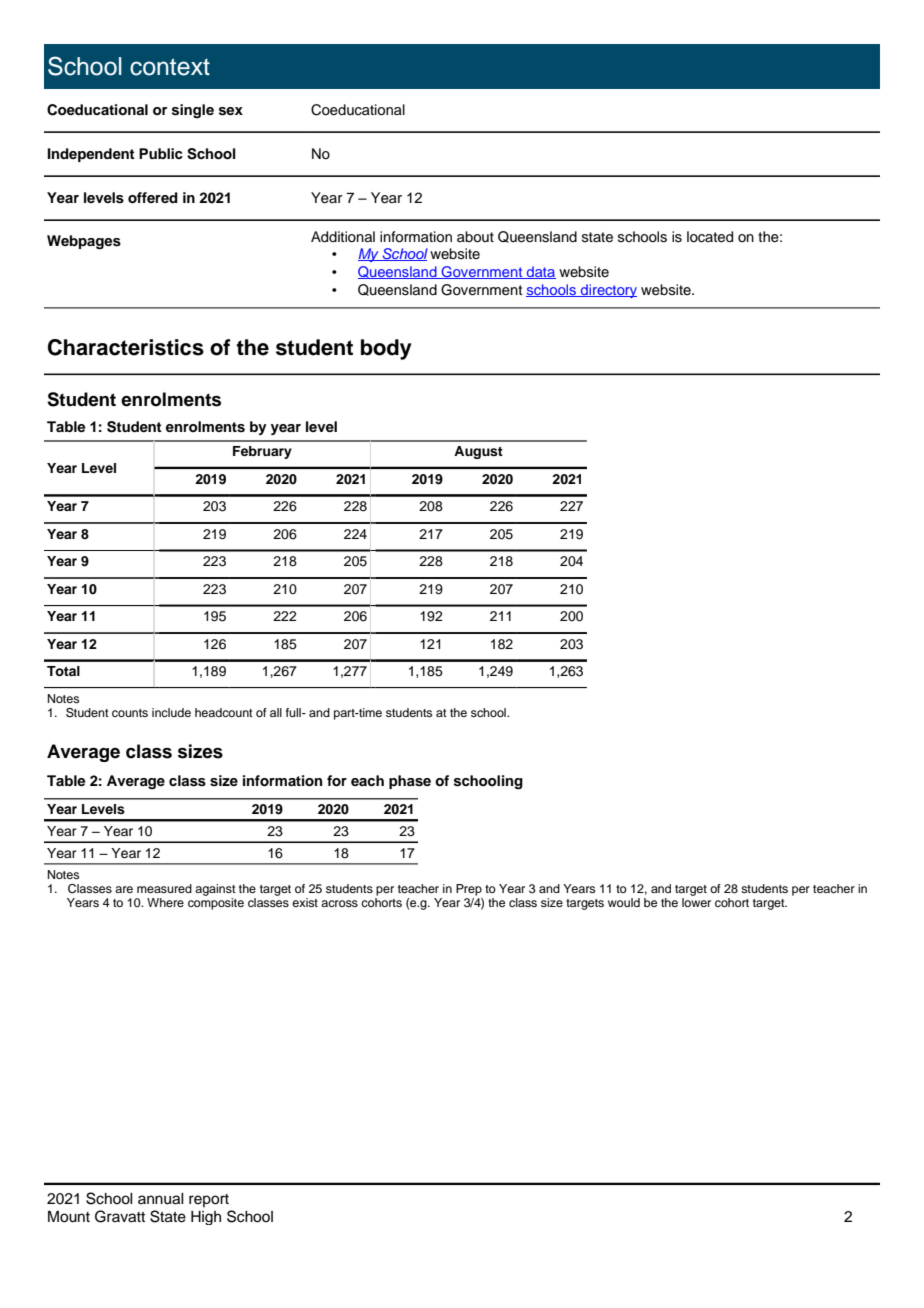  Describe the element at coordinates (608, 291) in the image. I see `directory` at that location.
